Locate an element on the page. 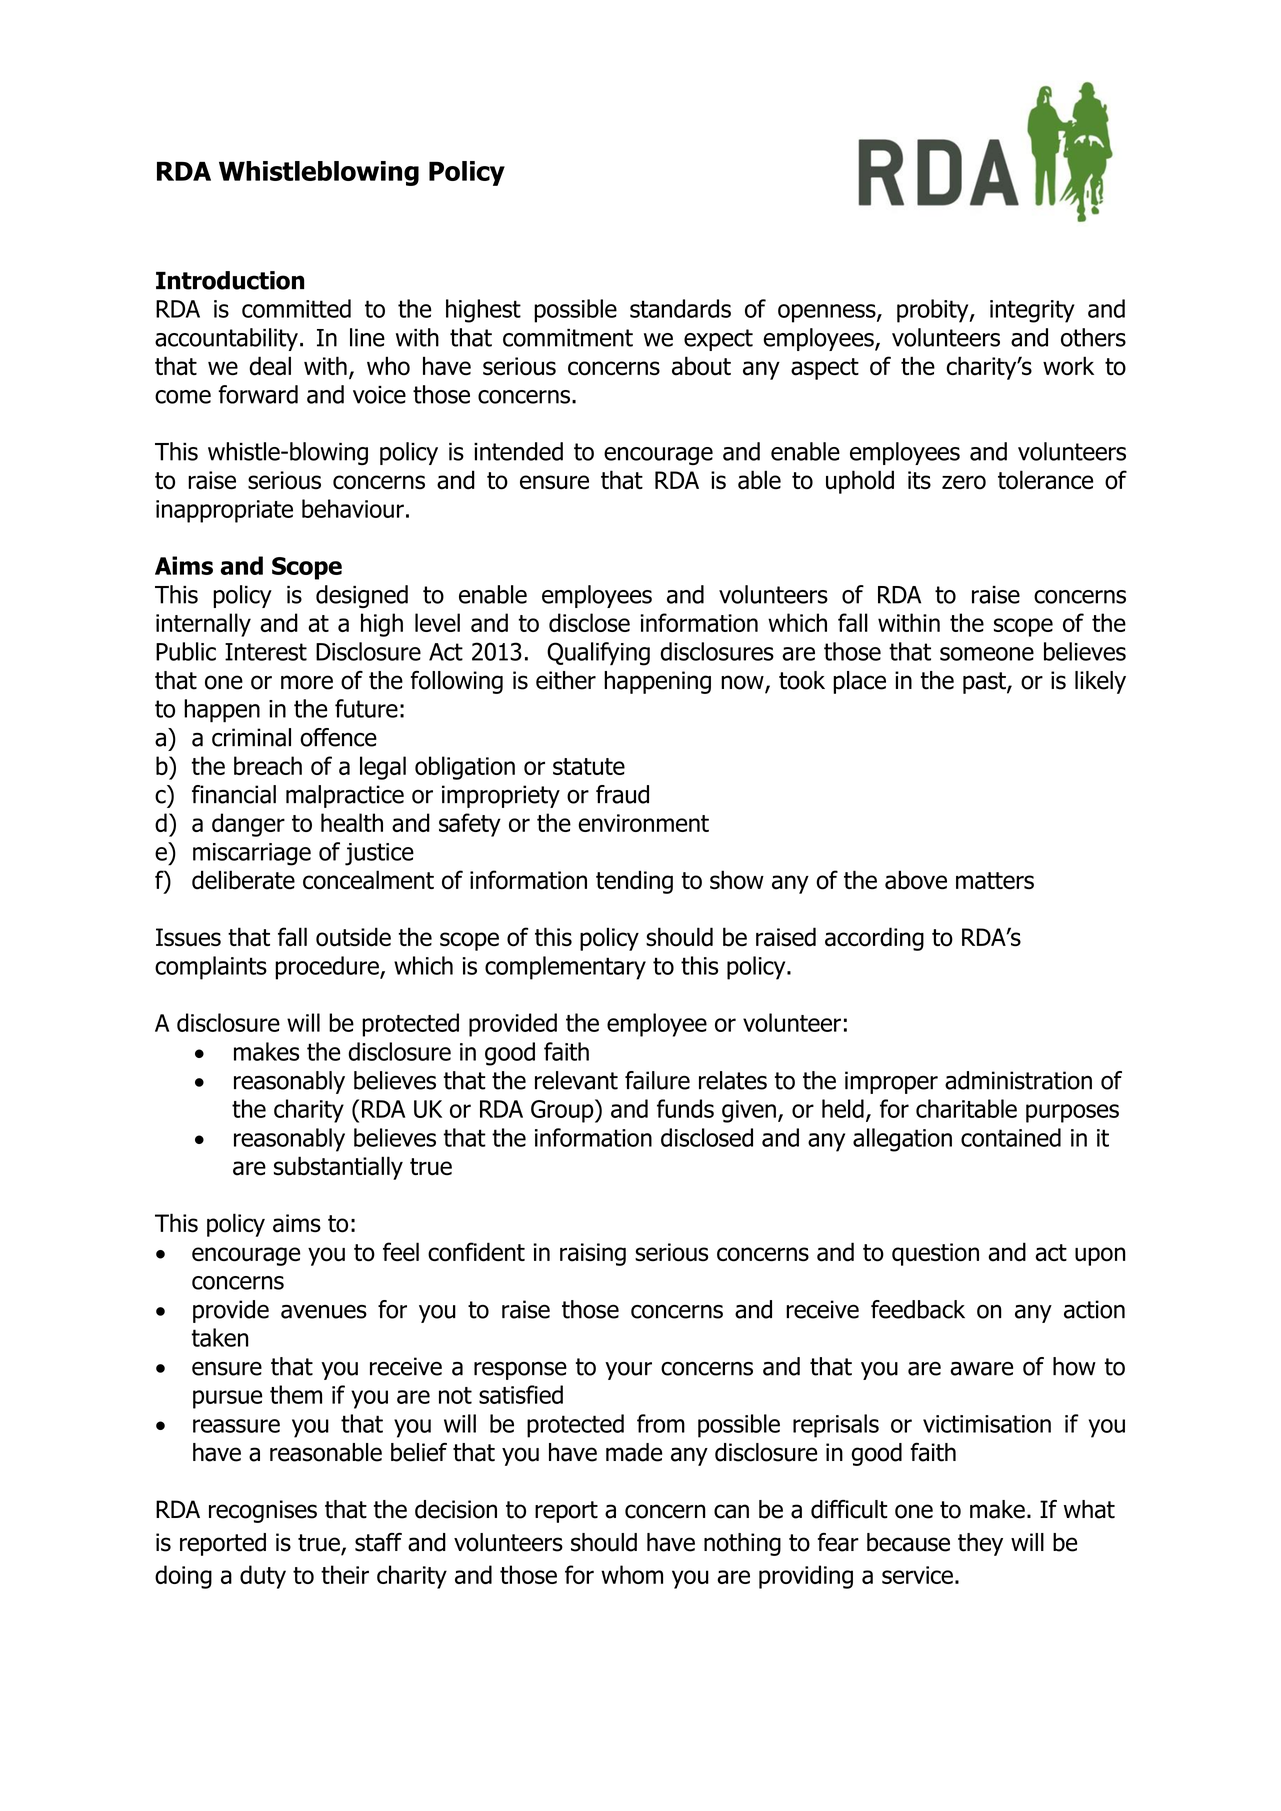 The image size is (1281, 1811). recognises is located at coordinates (263, 1511).
